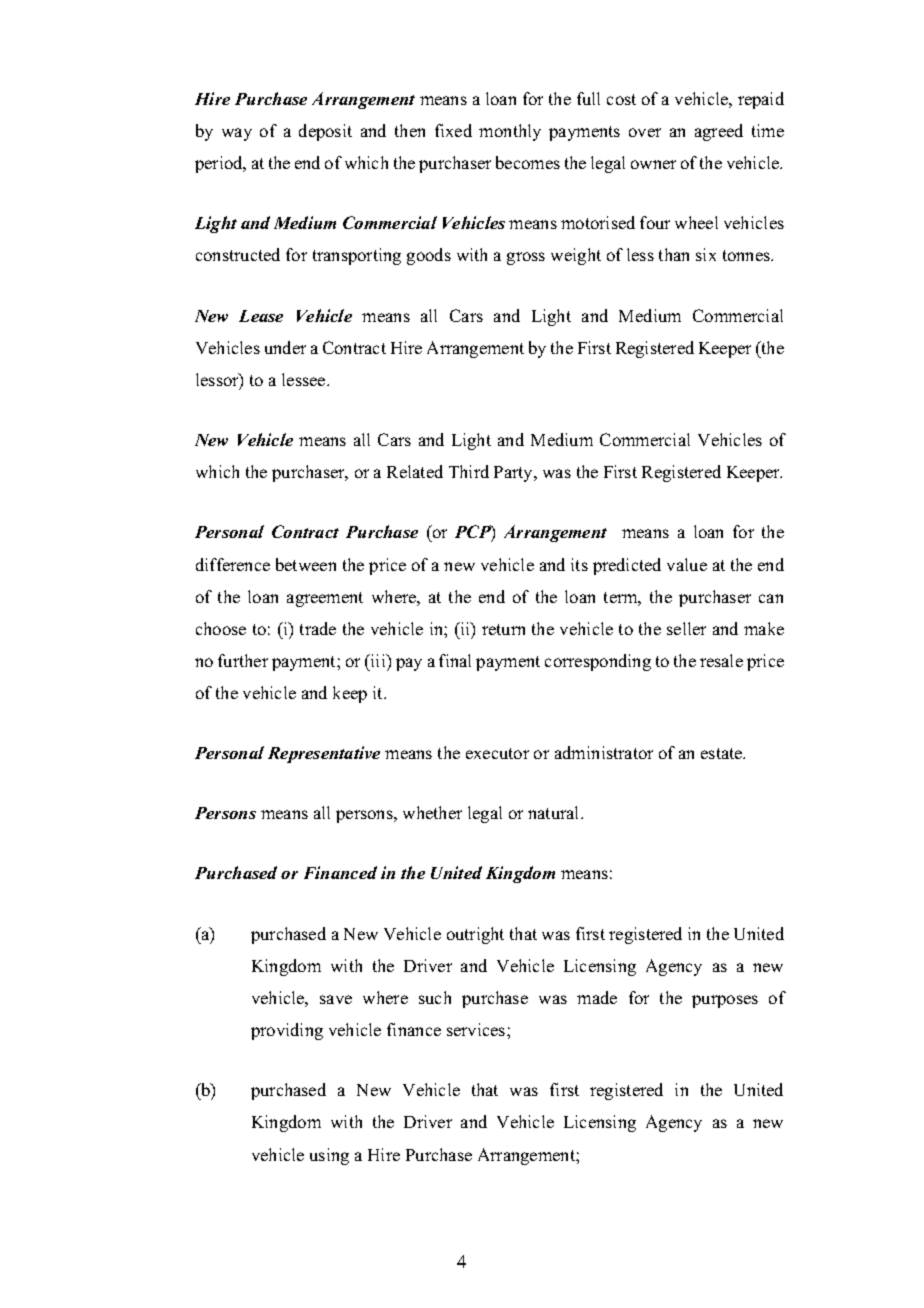 The height and width of the image is (1308, 924). What do you see at coordinates (325, 132) in the image?
I see `deposit` at bounding box center [325, 132].
